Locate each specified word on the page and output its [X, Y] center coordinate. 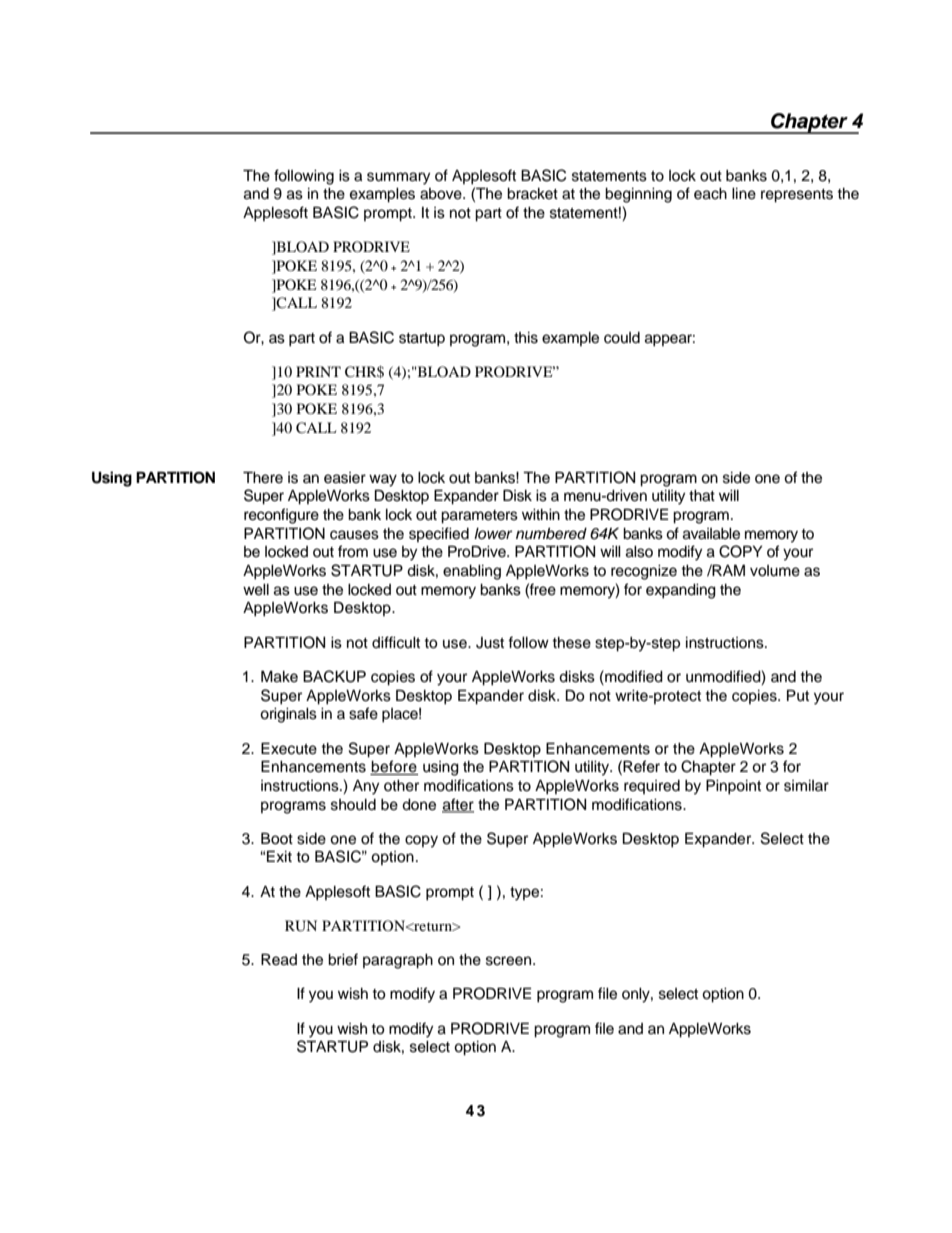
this [526, 338]
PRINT [318, 371]
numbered [551, 534]
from [353, 551]
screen [510, 961]
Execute [289, 748]
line [744, 194]
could [622, 338]
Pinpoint [733, 787]
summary [398, 178]
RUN [301, 926]
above [442, 194]
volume [775, 571]
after [458, 805]
